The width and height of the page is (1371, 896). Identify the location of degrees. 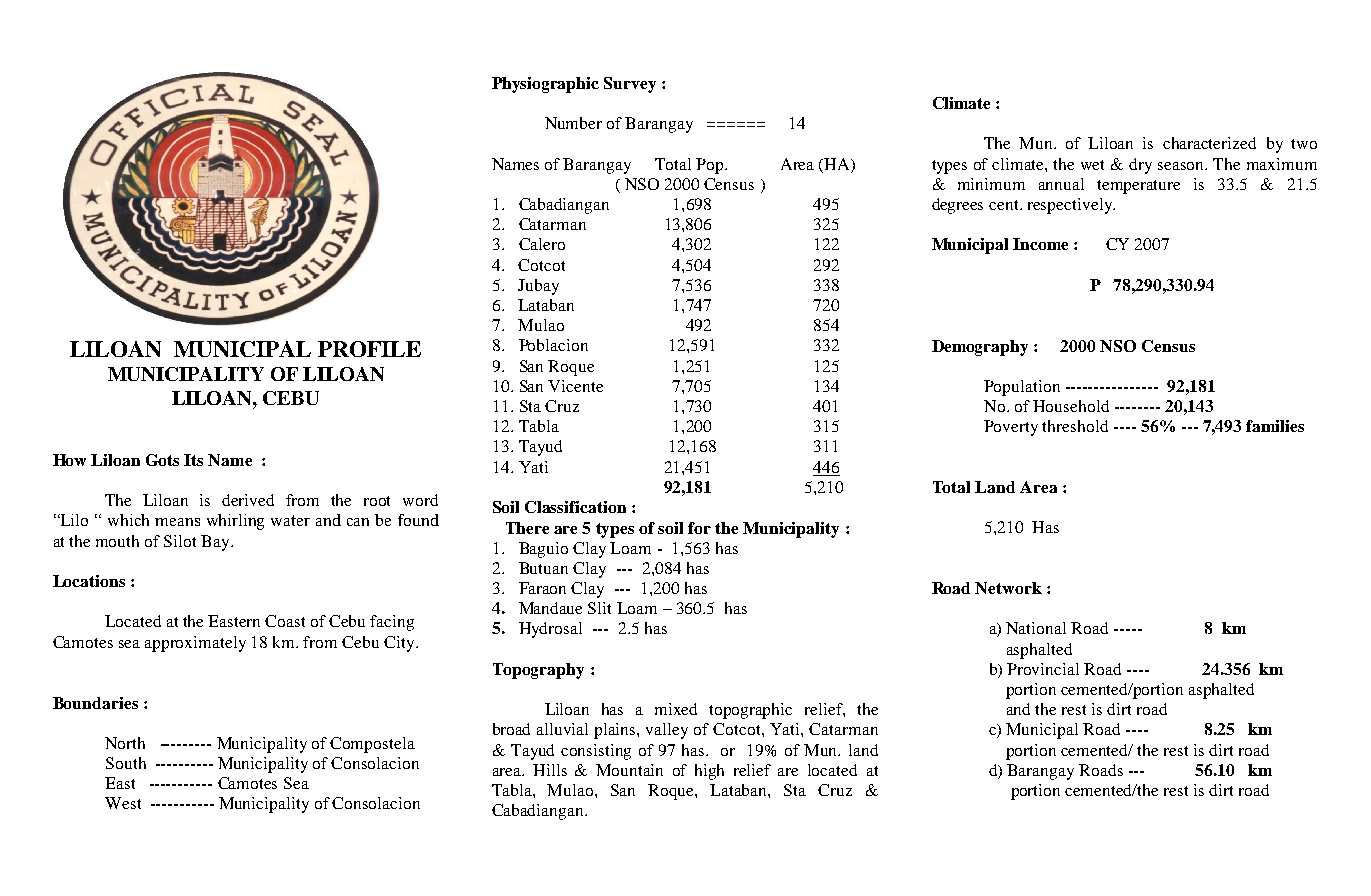
(957, 206).
